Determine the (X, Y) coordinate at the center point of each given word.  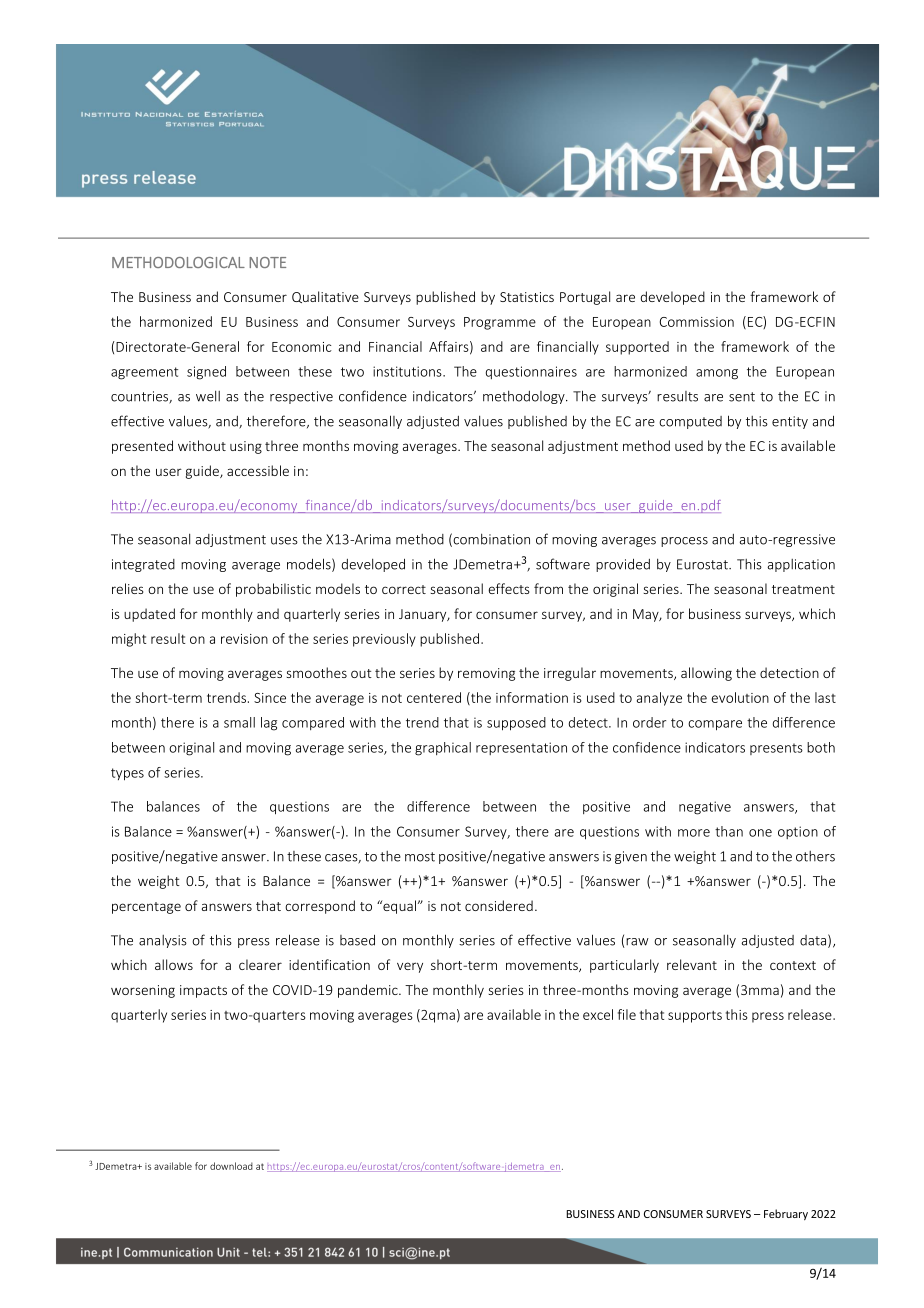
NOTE (267, 262)
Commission (697, 322)
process (684, 542)
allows (174, 964)
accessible (258, 470)
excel (598, 1014)
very (410, 967)
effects (509, 588)
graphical (443, 749)
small (239, 722)
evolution (740, 697)
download (231, 1166)
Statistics (527, 297)
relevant (692, 964)
